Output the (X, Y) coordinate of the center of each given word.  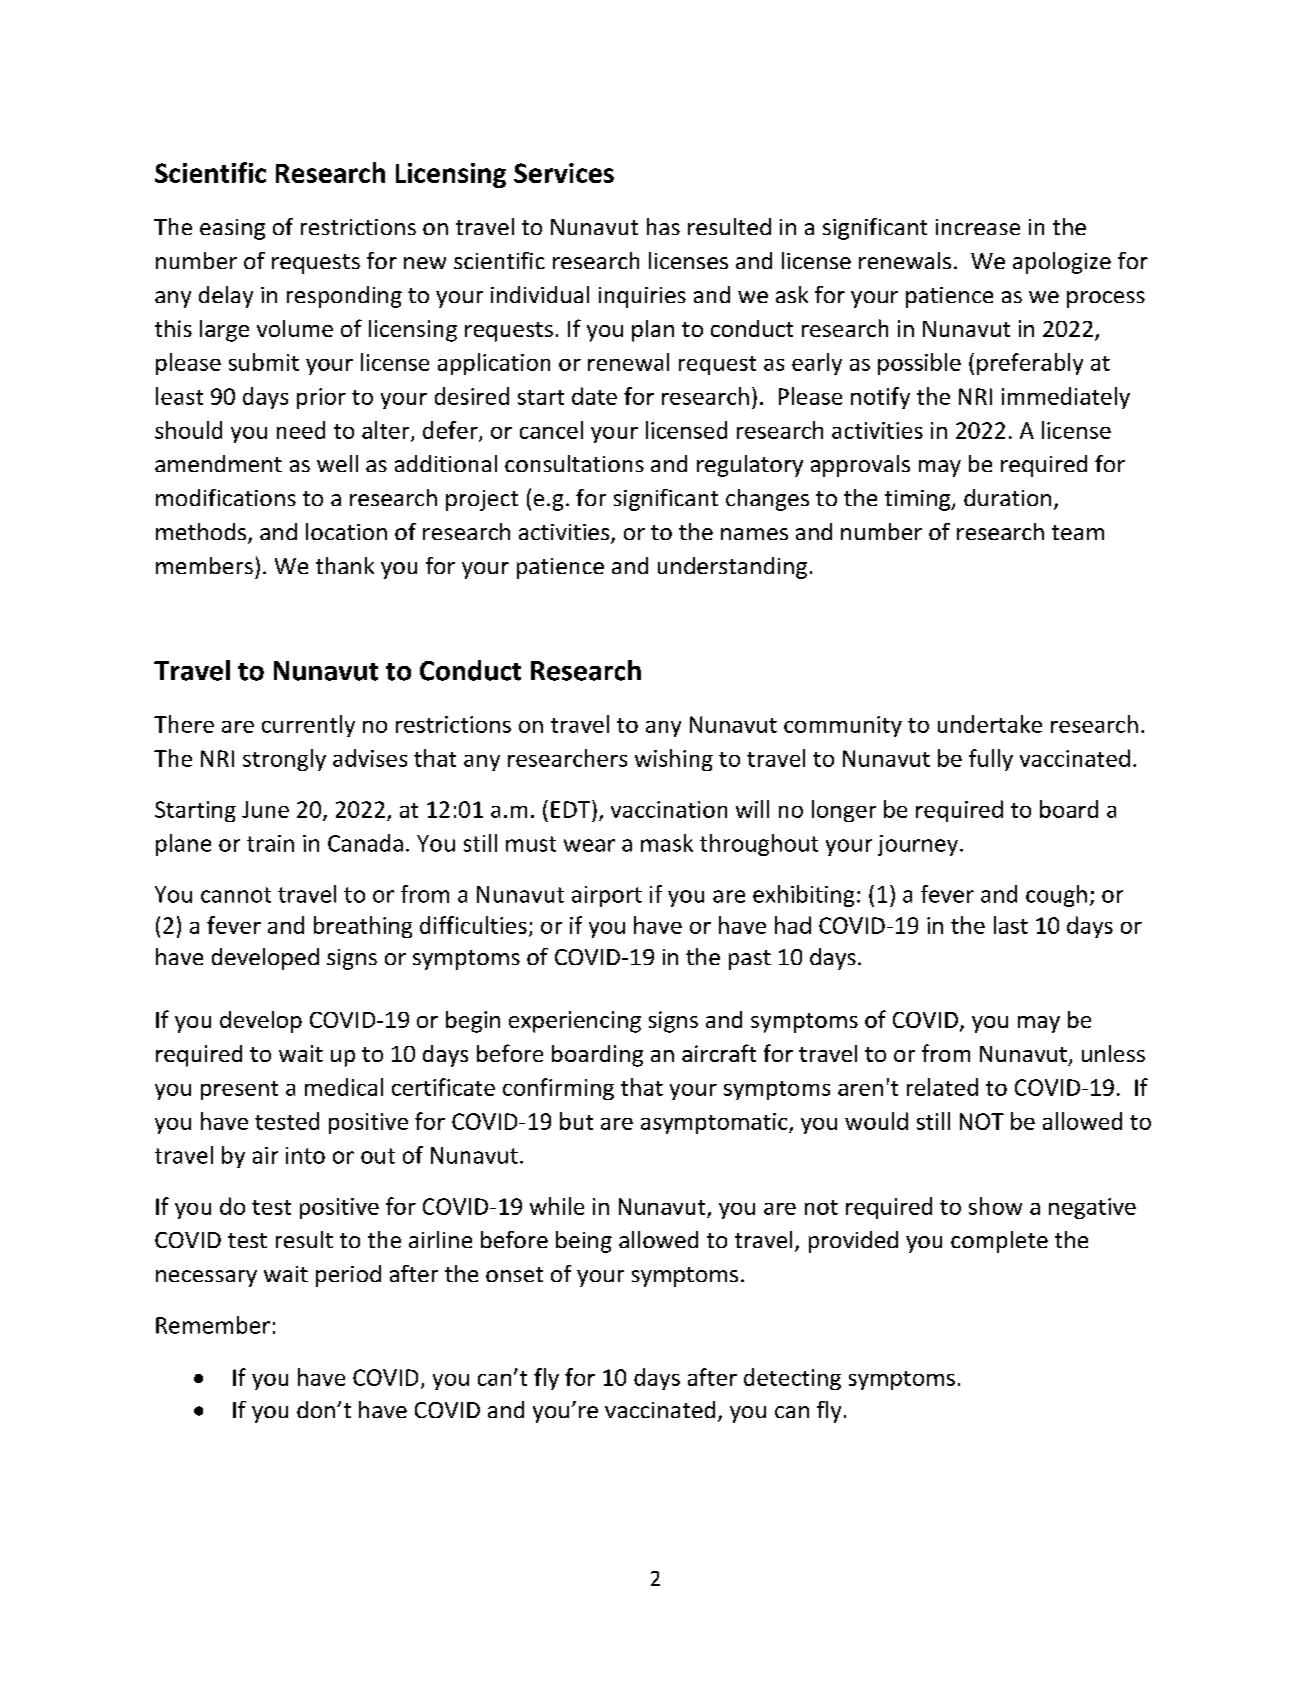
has (663, 226)
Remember (213, 1325)
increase (978, 227)
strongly (284, 760)
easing (232, 229)
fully (991, 760)
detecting (792, 1379)
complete (999, 1242)
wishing (674, 760)
